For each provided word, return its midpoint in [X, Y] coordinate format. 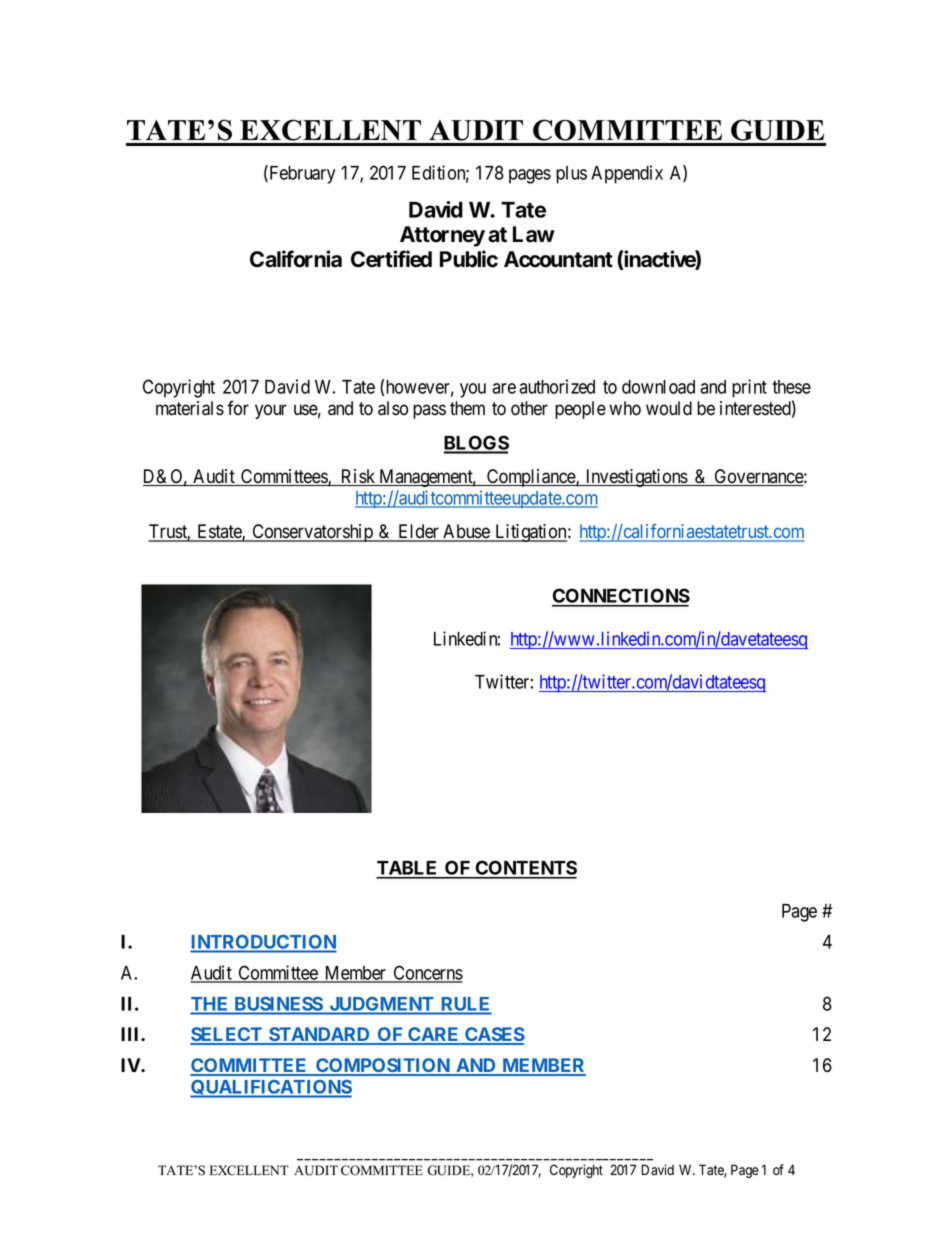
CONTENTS [525, 869]
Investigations [636, 478]
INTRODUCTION [263, 943]
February [301, 174]
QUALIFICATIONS [271, 1089]
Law [534, 234]
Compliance [531, 478]
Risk [358, 477]
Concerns [427, 973]
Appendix [627, 174]
